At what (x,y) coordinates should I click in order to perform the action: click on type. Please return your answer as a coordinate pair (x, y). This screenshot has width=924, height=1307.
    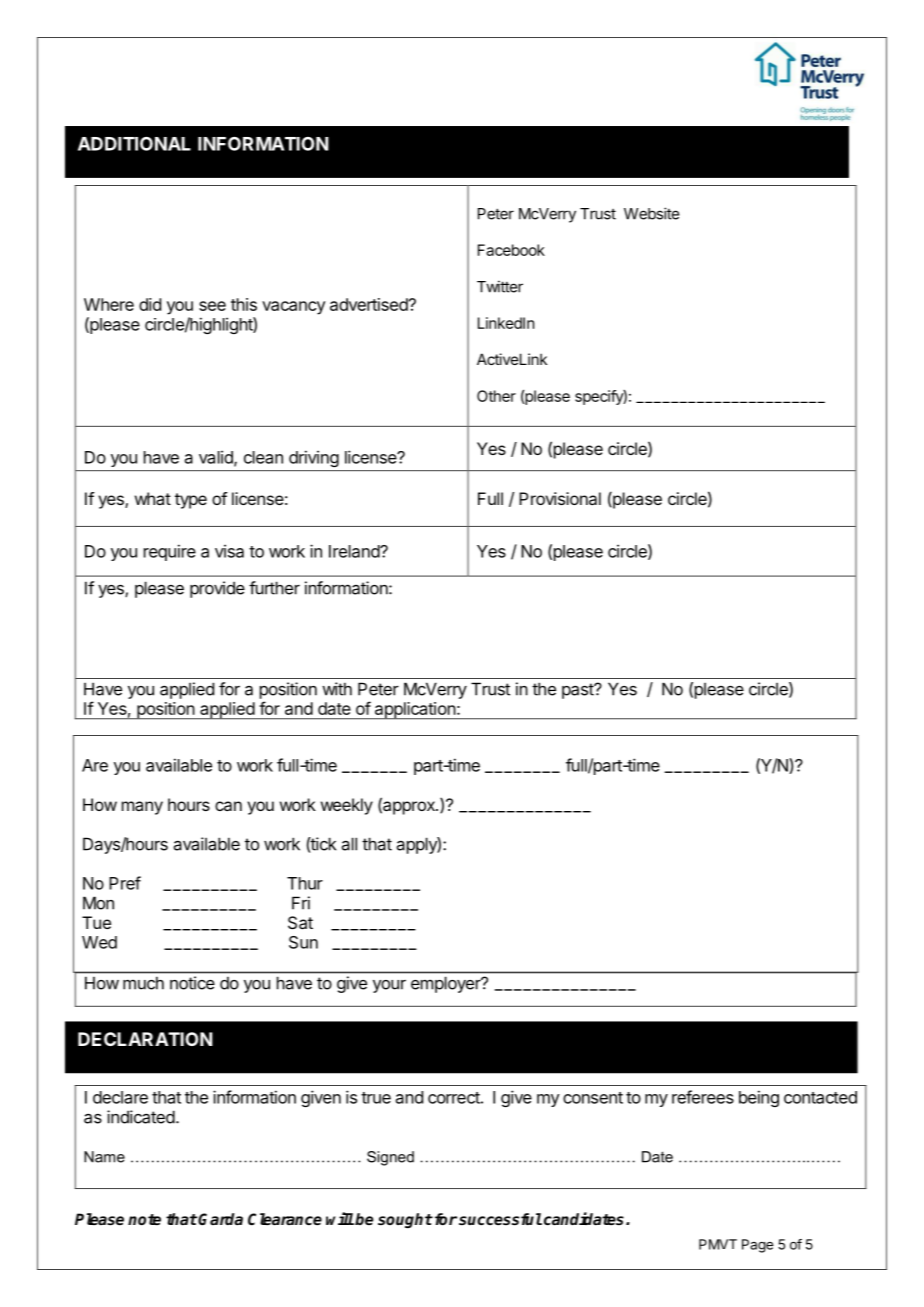
    Looking at the image, I should click on (191, 501).
